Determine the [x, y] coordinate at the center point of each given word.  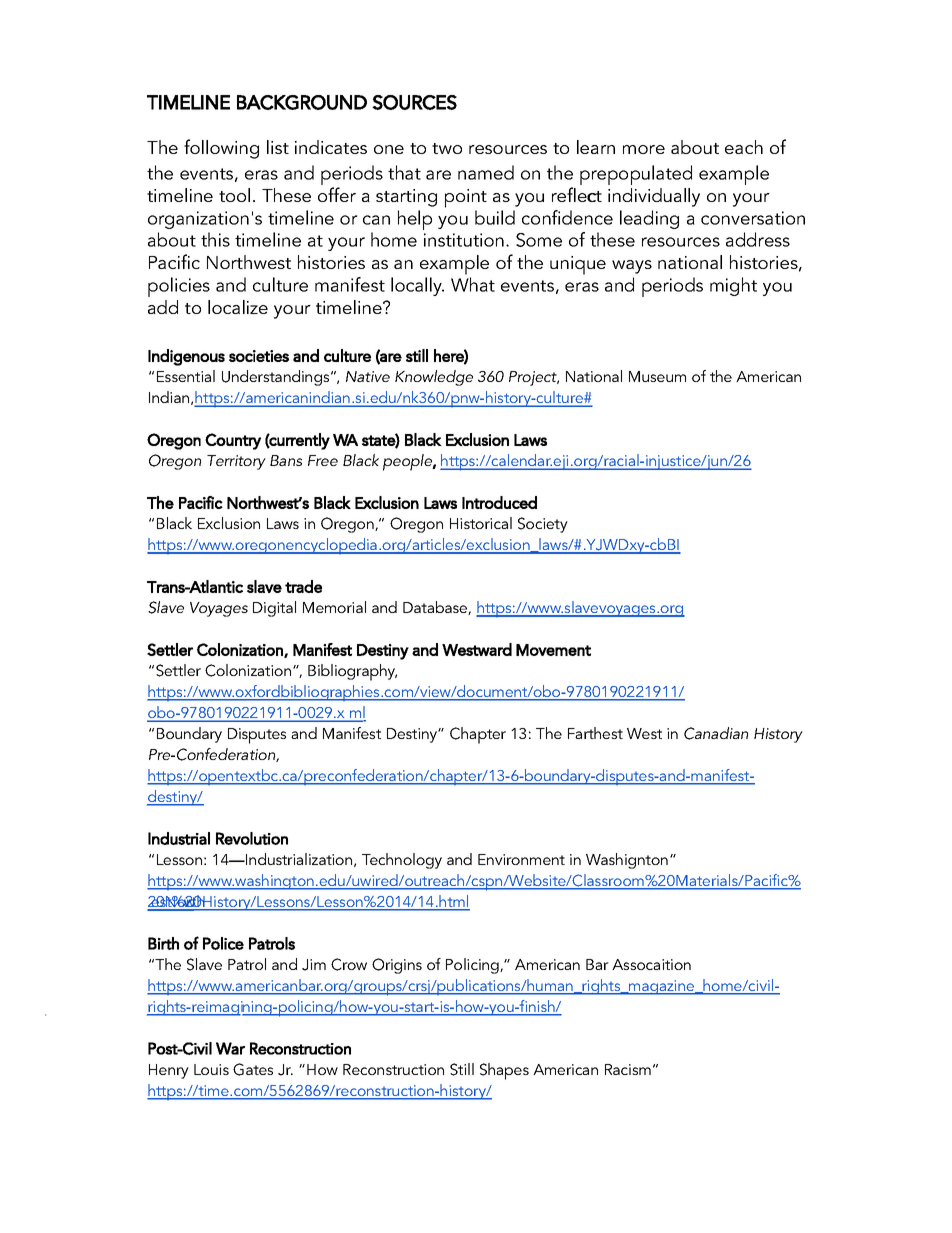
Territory [236, 462]
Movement [553, 650]
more [644, 149]
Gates [253, 1069]
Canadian [716, 733]
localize [238, 307]
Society [543, 525]
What [473, 284]
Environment [521, 859]
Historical [481, 523]
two [447, 148]
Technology [402, 861]
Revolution [252, 838]
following [221, 149]
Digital [274, 609]
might [733, 286]
